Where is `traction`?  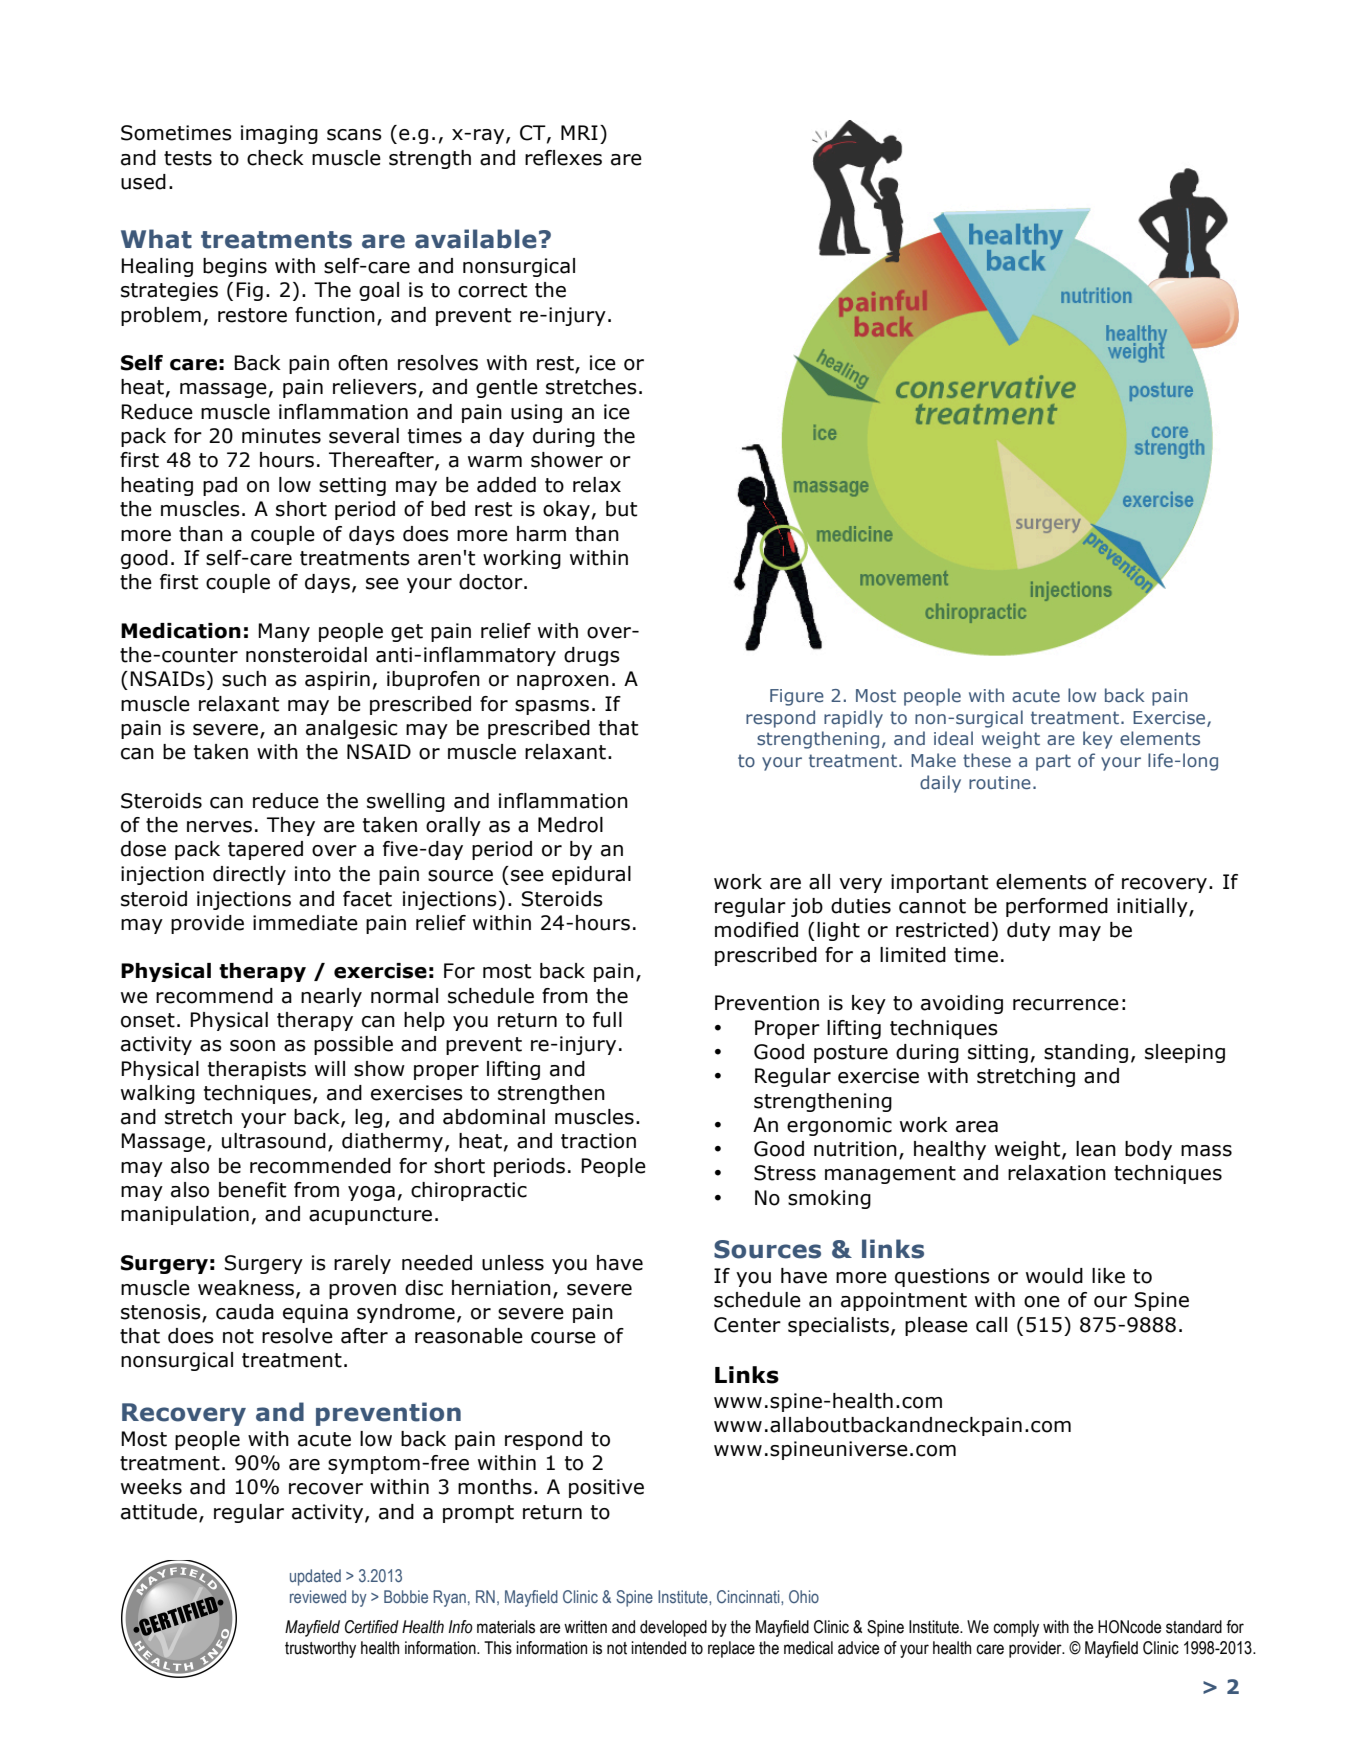
traction is located at coordinates (598, 1141).
